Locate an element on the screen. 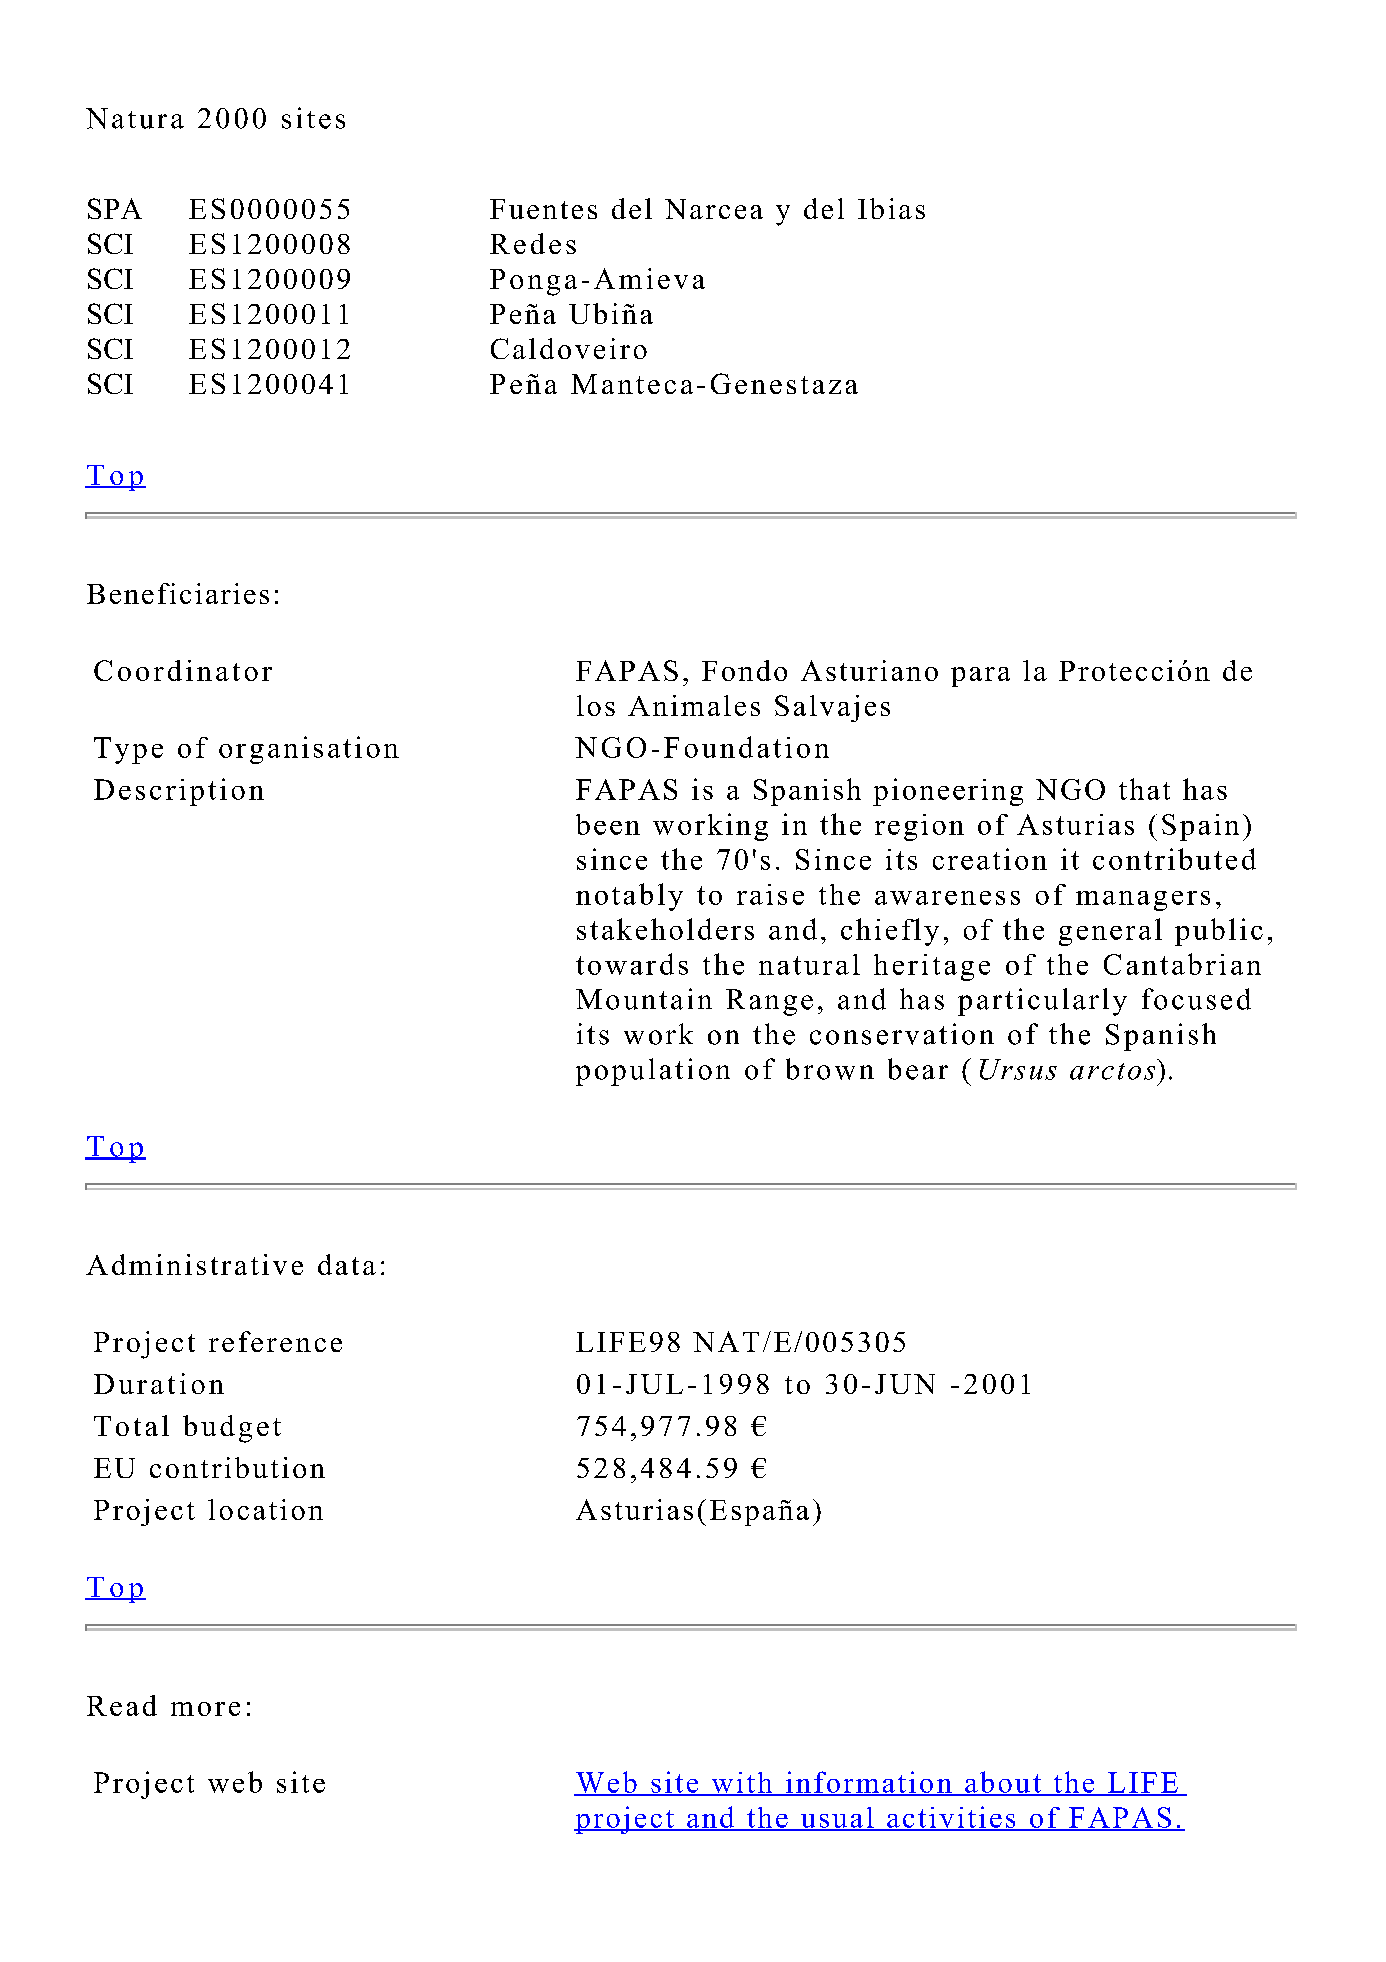 Image resolution: width=1386 pixels, height=1962 pixels. particularly is located at coordinates (1042, 1002).
